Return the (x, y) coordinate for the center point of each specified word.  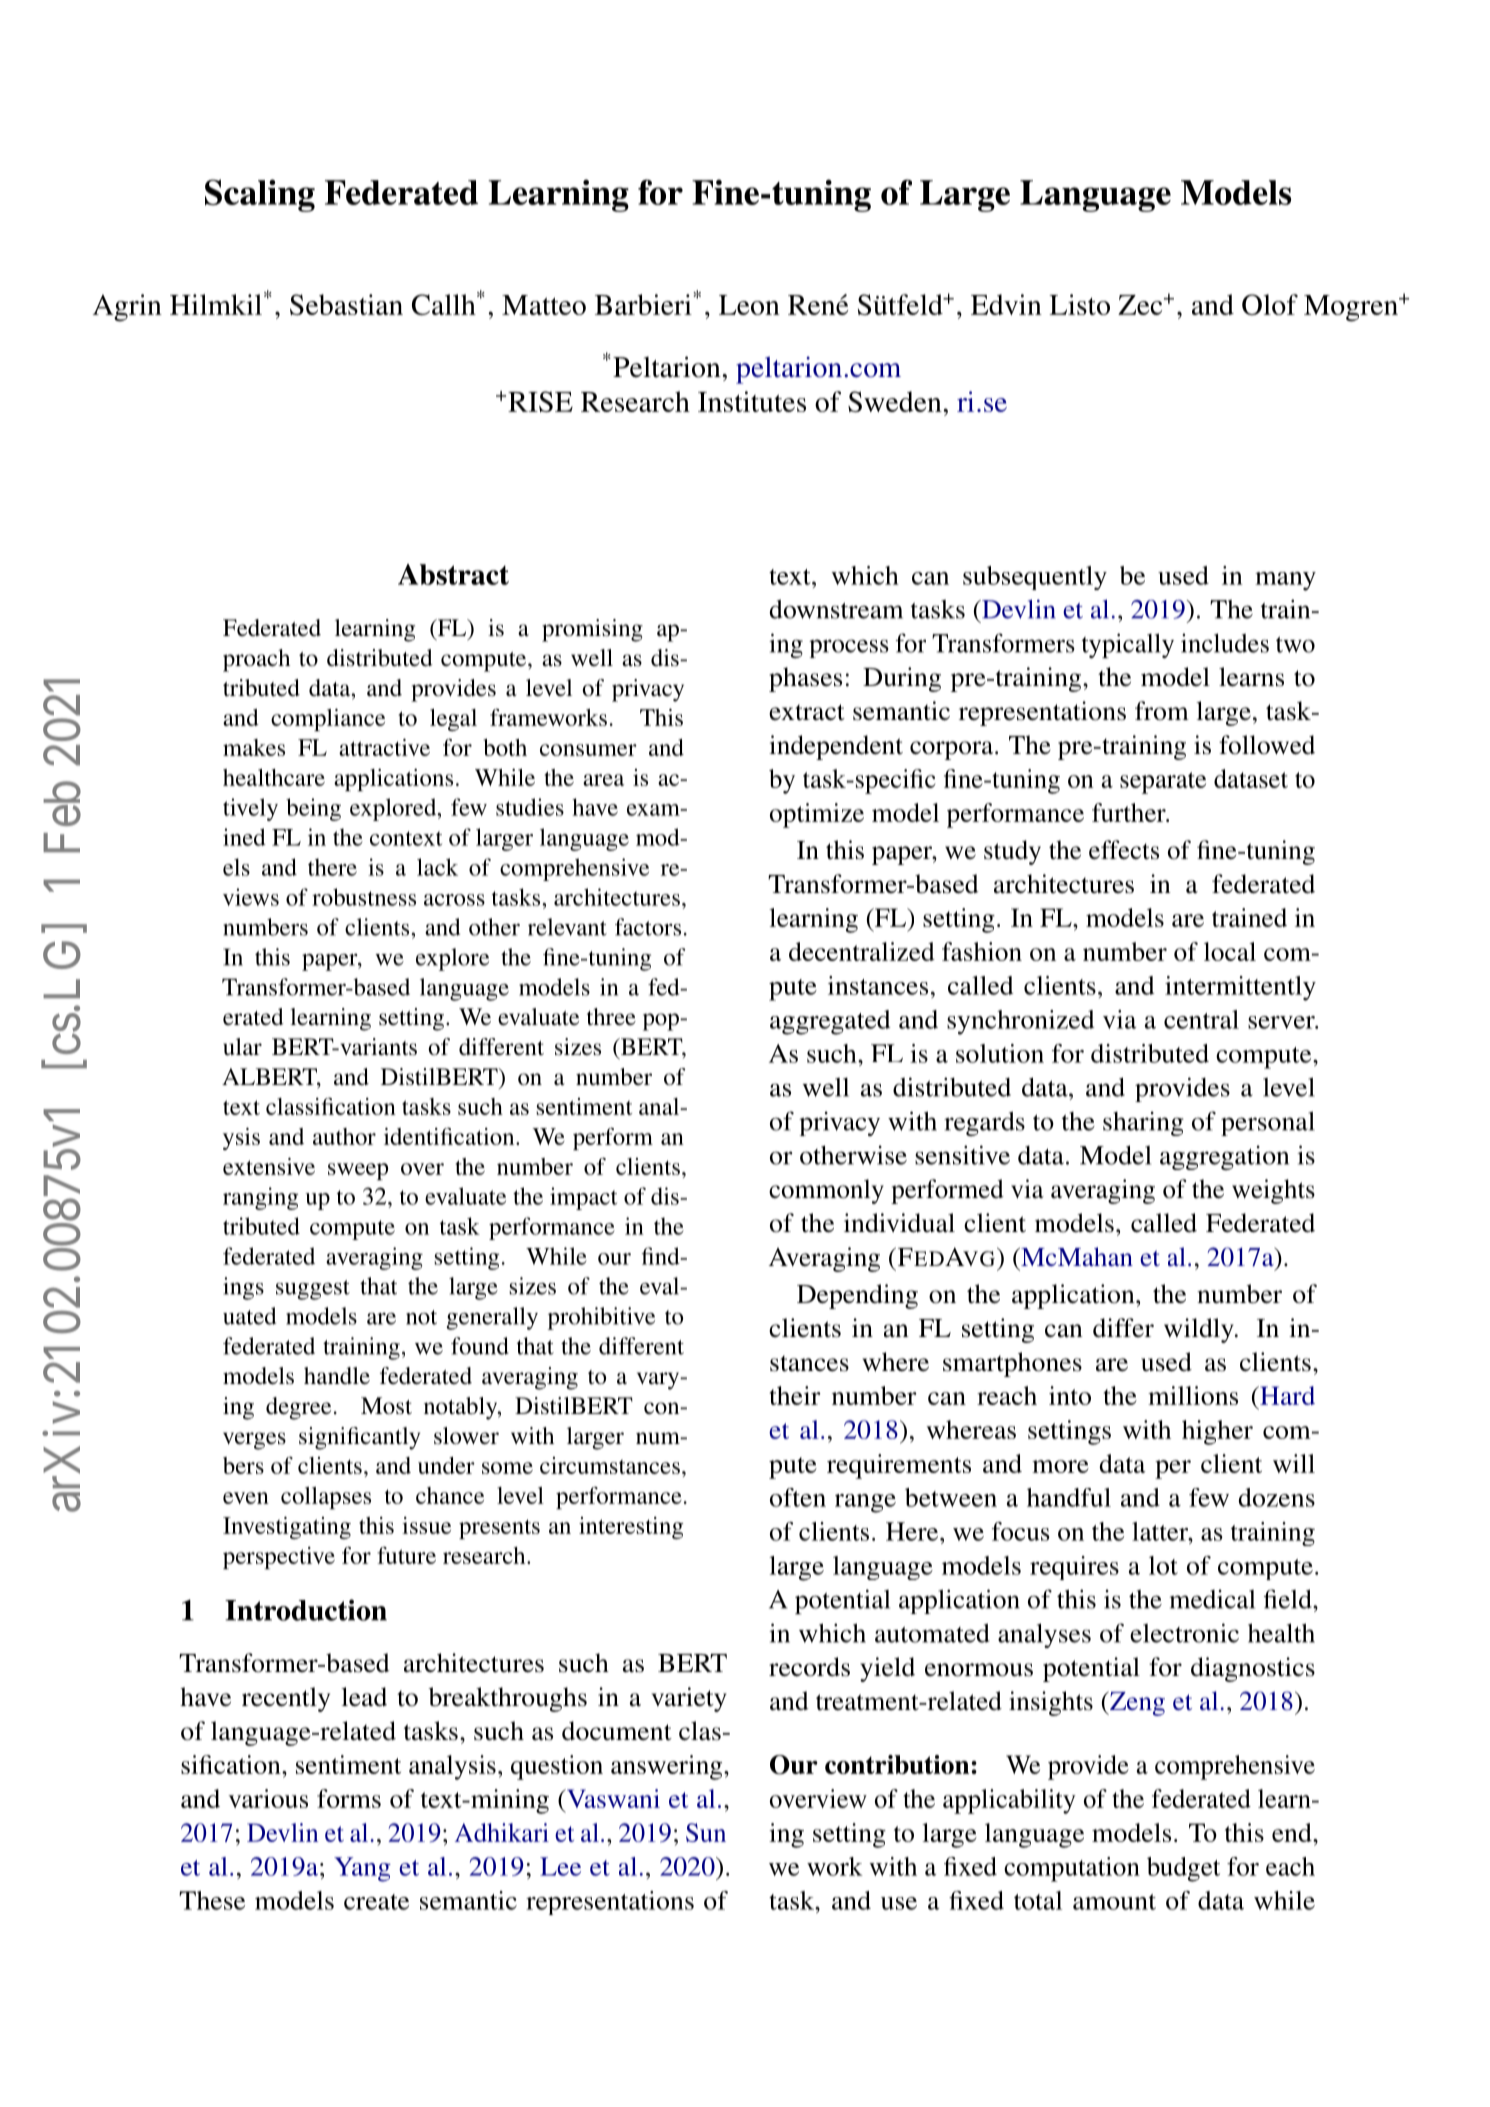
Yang (362, 1869)
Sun (706, 1832)
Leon (749, 305)
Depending (857, 1296)
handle (337, 1376)
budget (1183, 1869)
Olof (1270, 304)
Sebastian (346, 304)
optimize (817, 815)
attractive (384, 747)
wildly (1200, 1330)
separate (1163, 783)
